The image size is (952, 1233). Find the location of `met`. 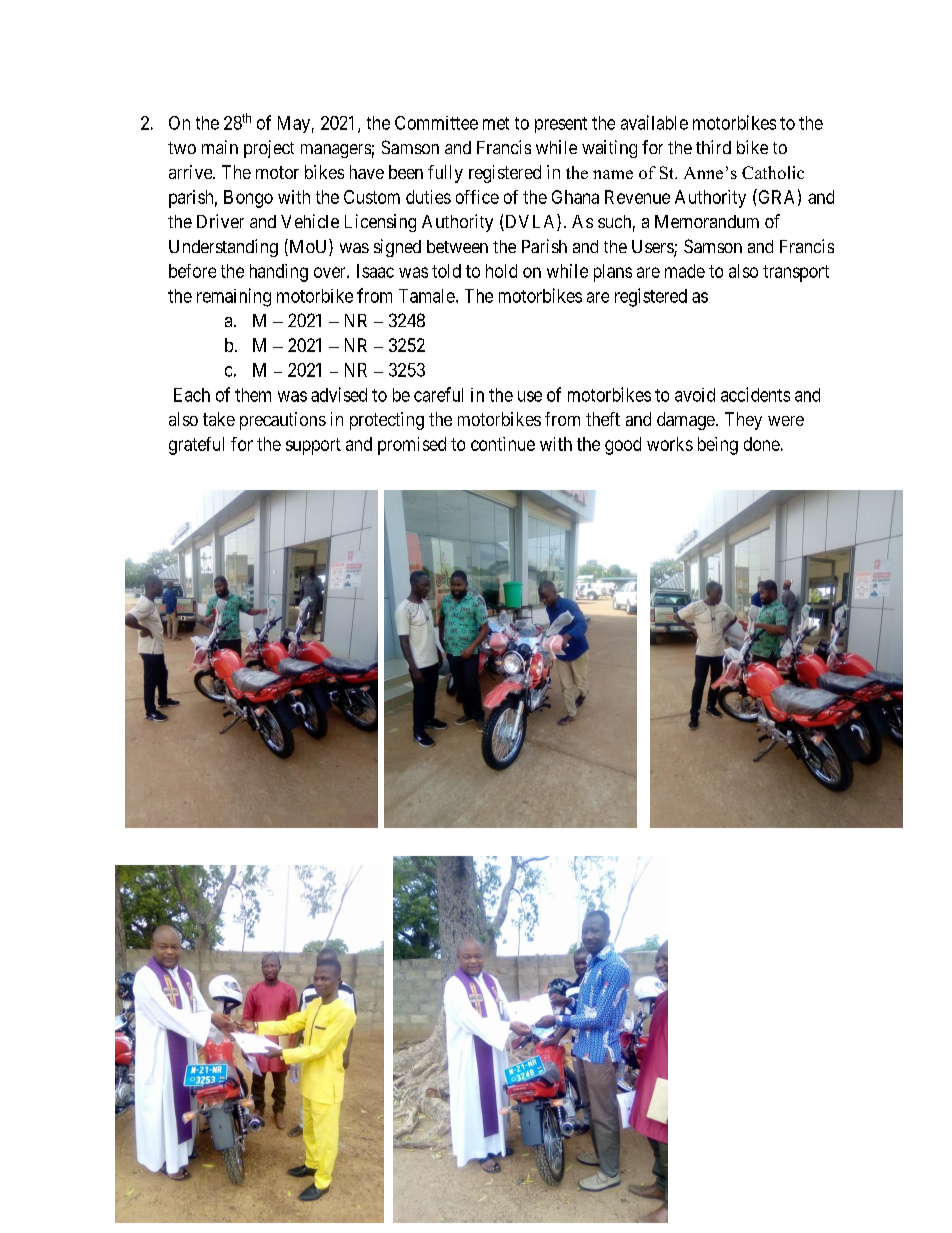

met is located at coordinates (496, 123).
